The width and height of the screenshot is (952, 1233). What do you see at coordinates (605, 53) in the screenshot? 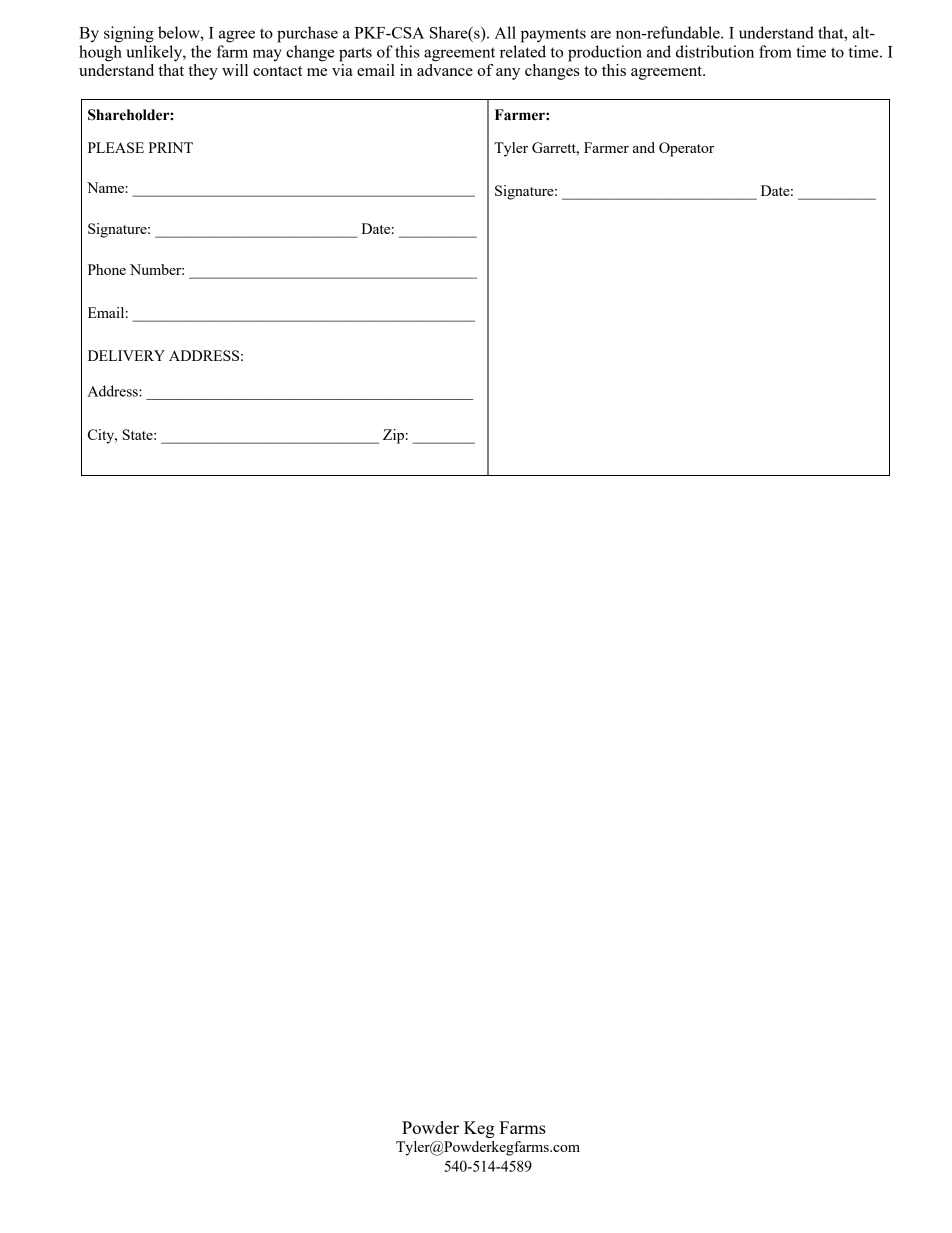
I see `production` at bounding box center [605, 53].
